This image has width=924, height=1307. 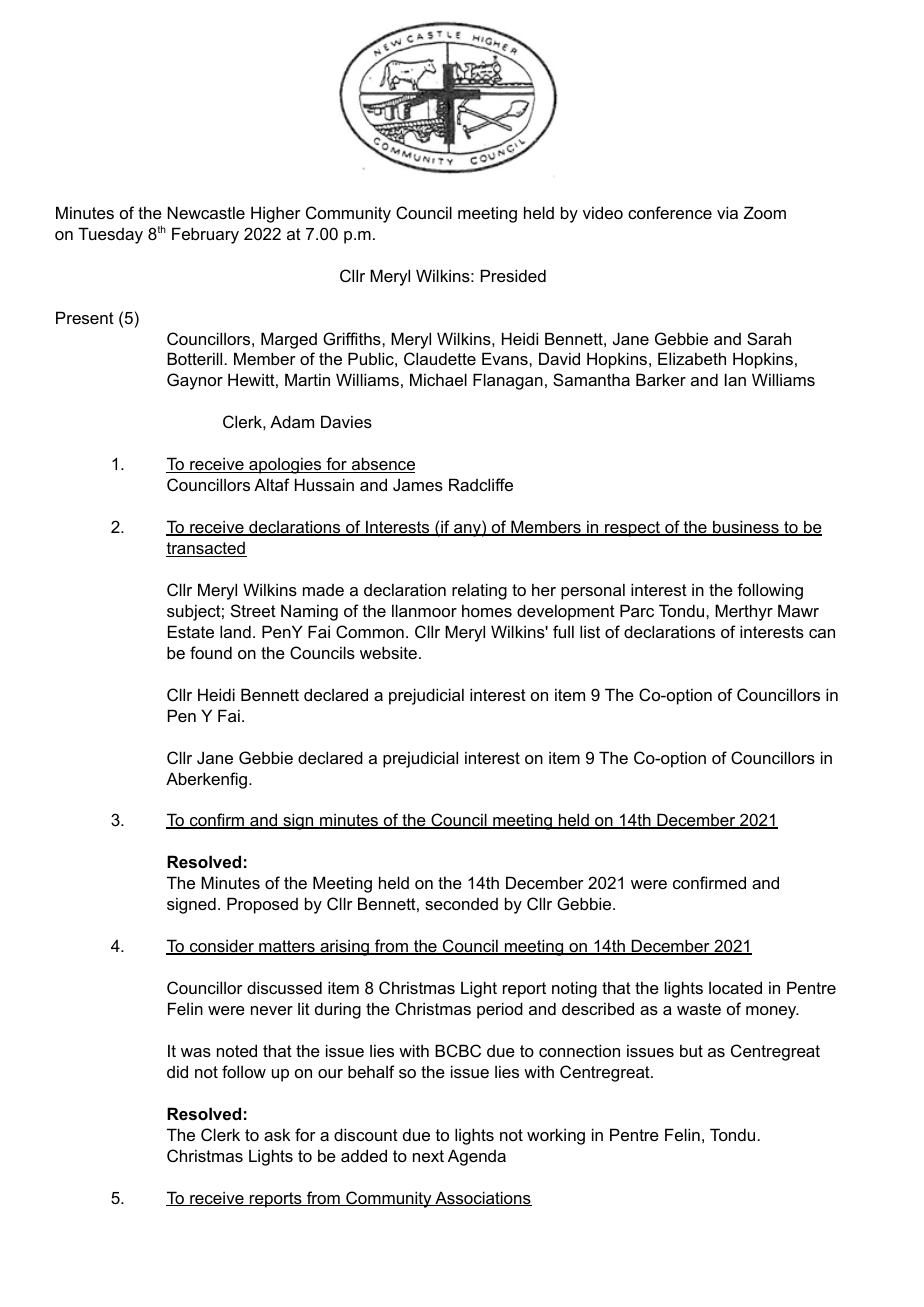 What do you see at coordinates (222, 947) in the image?
I see `consider` at bounding box center [222, 947].
